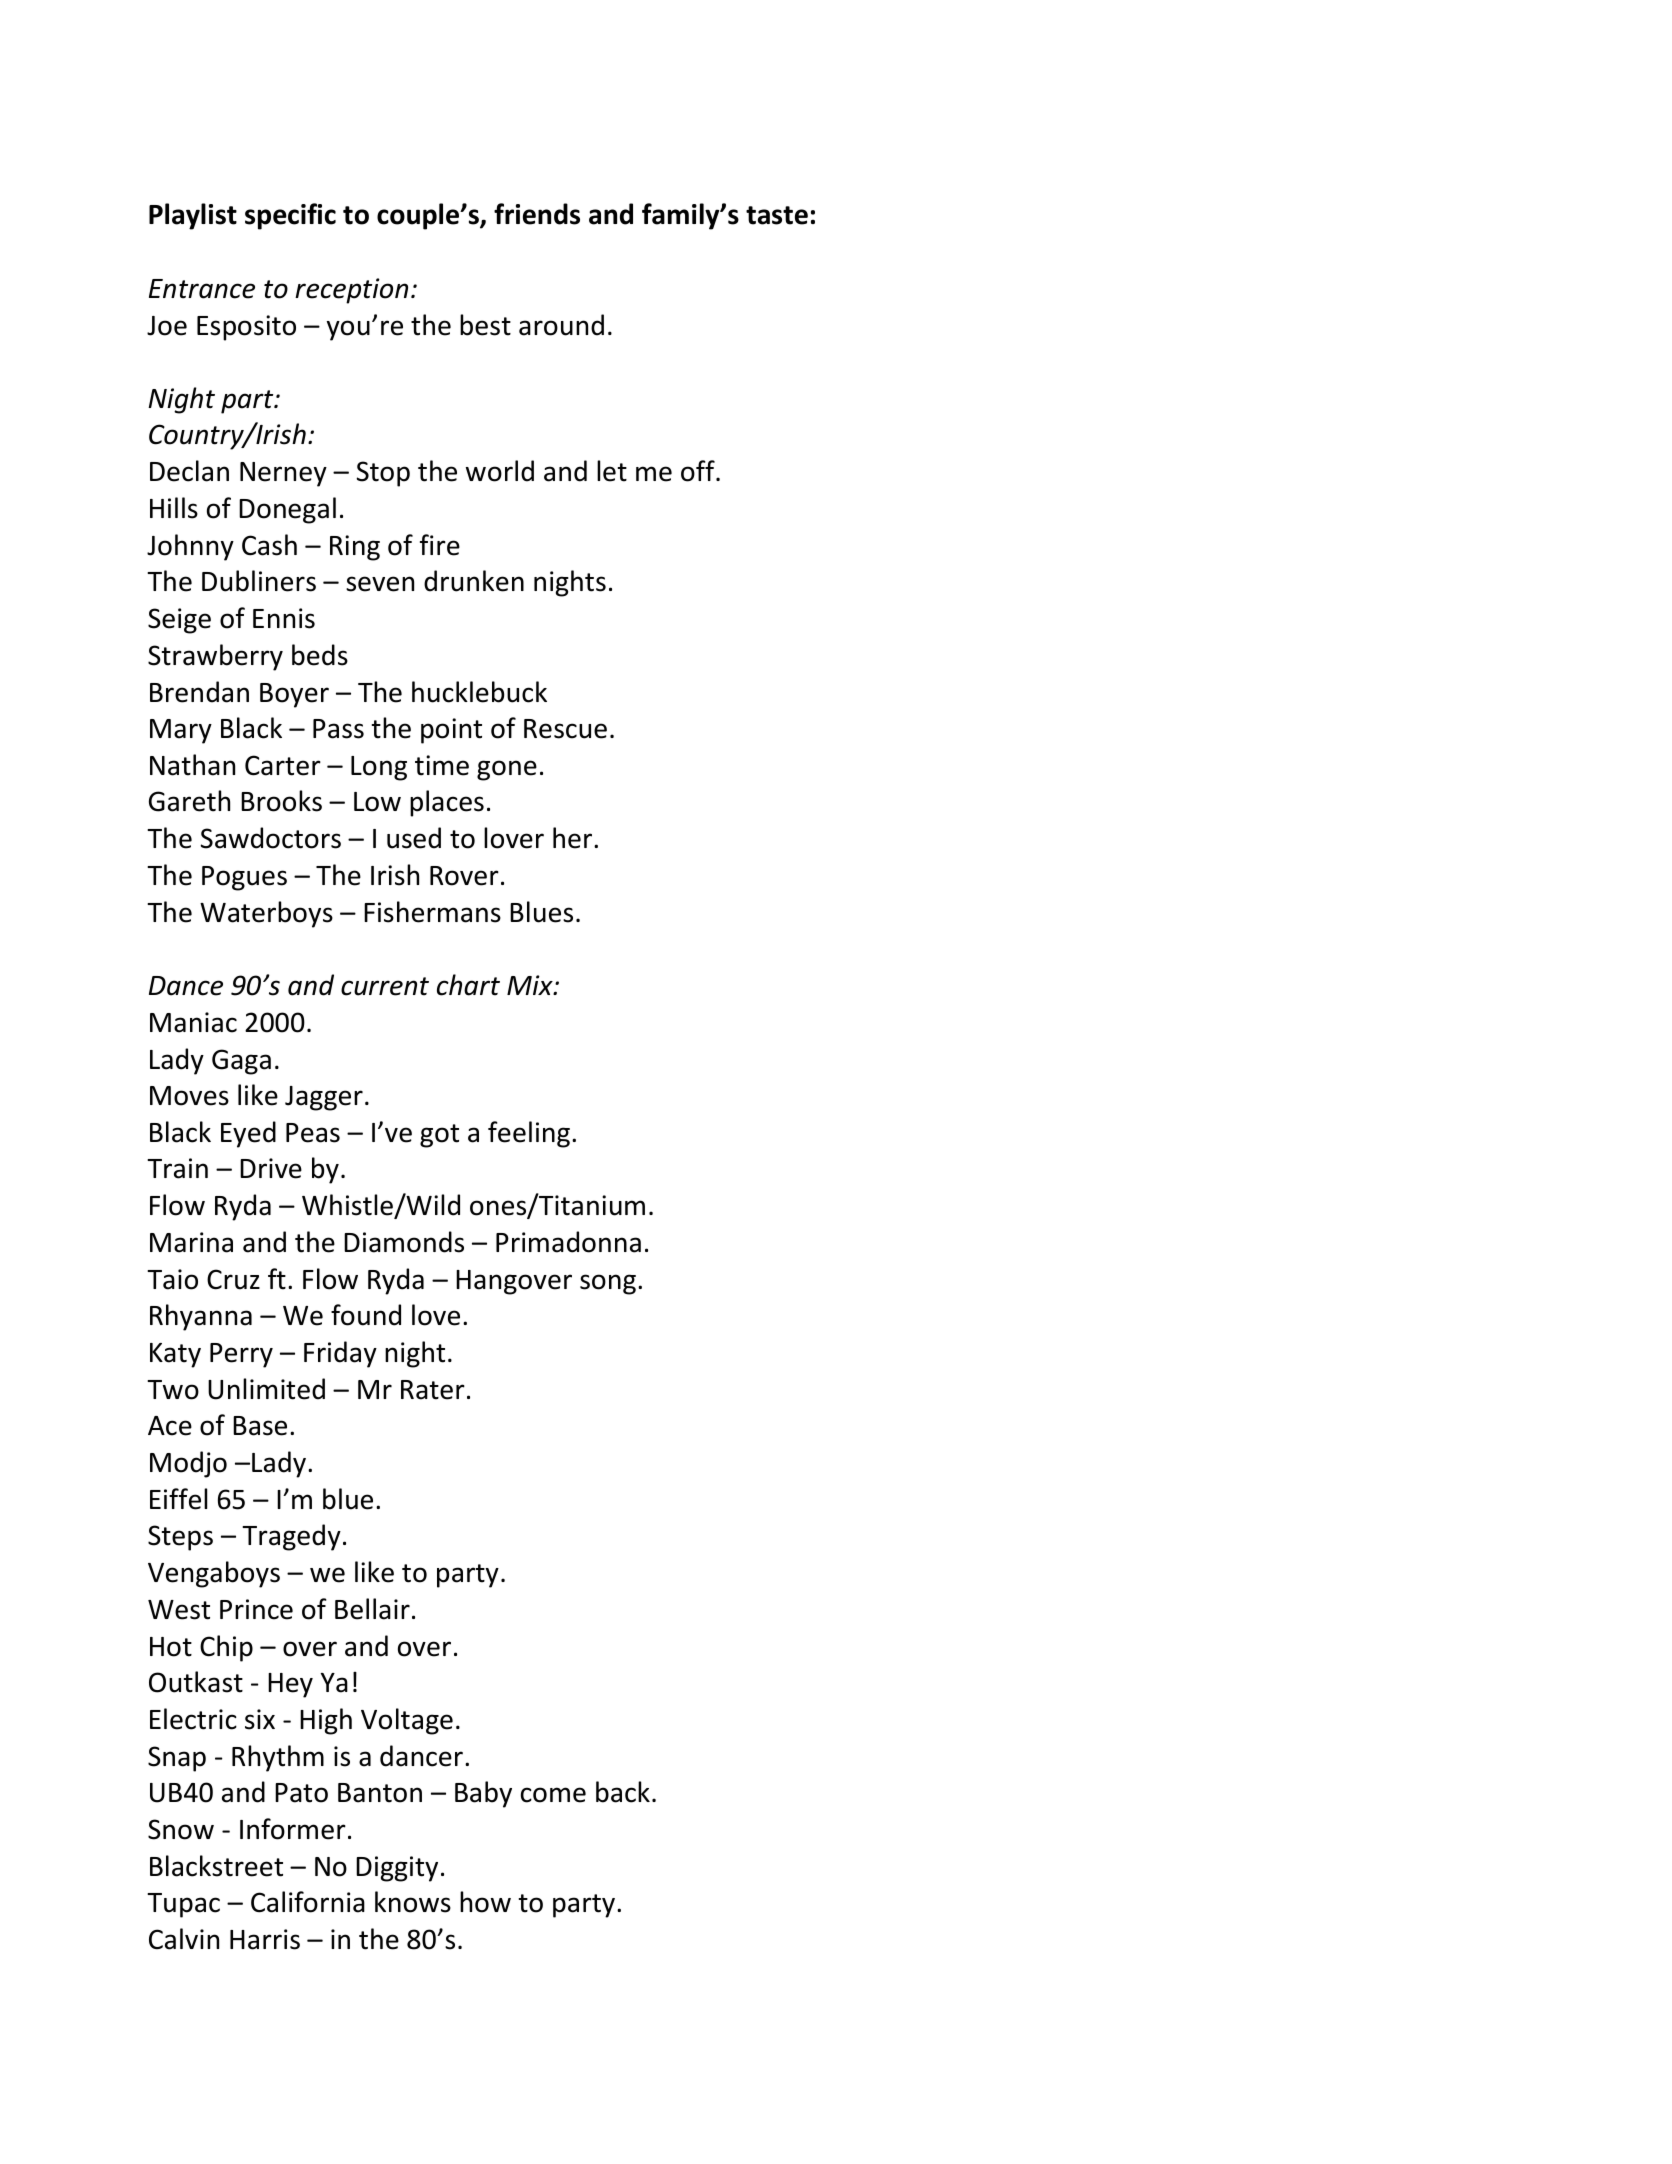 The height and width of the screenshot is (2164, 1672). Describe the element at coordinates (260, 1426) in the screenshot. I see `Base` at that location.
